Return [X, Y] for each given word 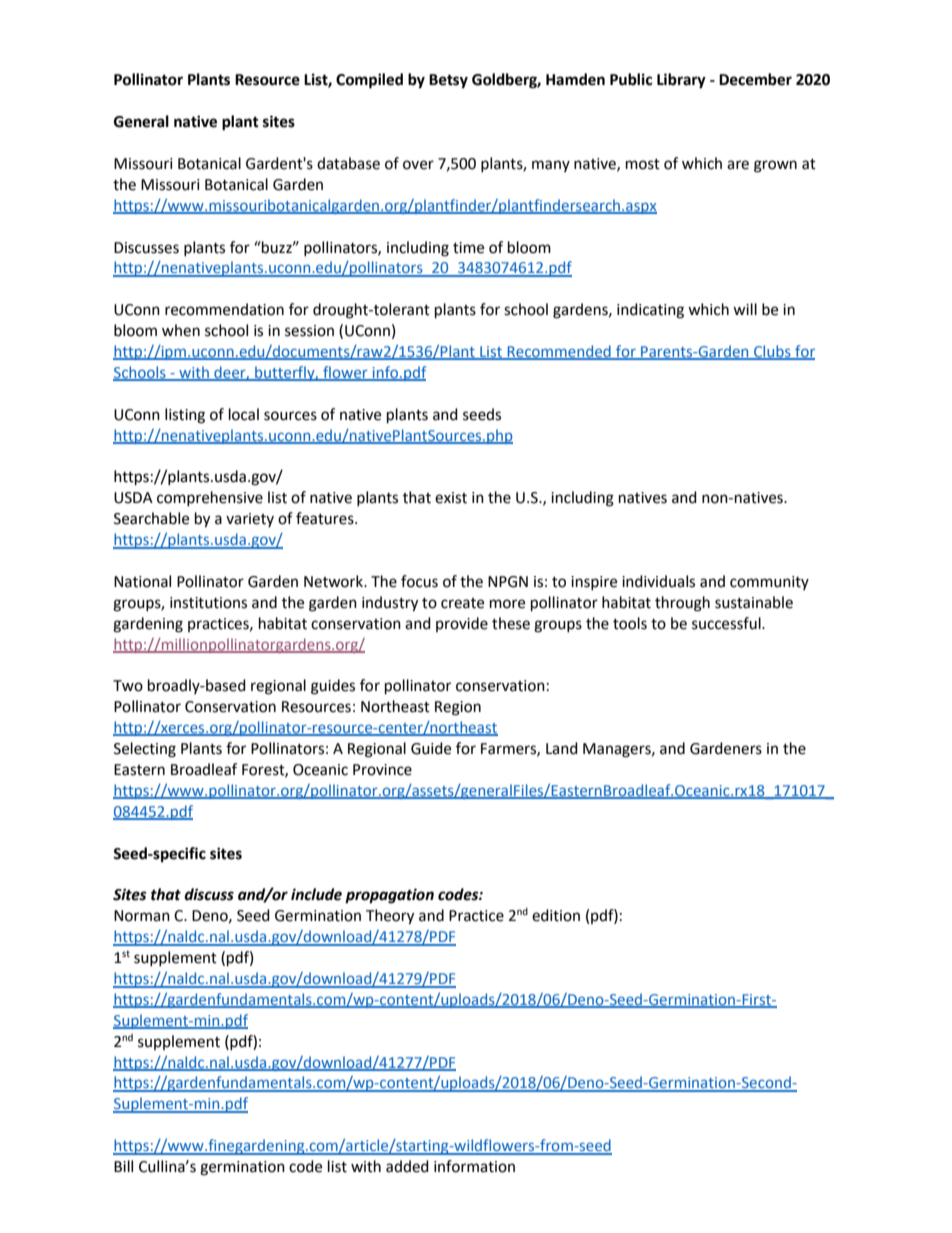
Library [681, 81]
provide [462, 624]
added [407, 1166]
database [348, 163]
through [682, 604]
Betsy [448, 81]
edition [556, 915]
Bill [123, 1166]
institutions [208, 603]
